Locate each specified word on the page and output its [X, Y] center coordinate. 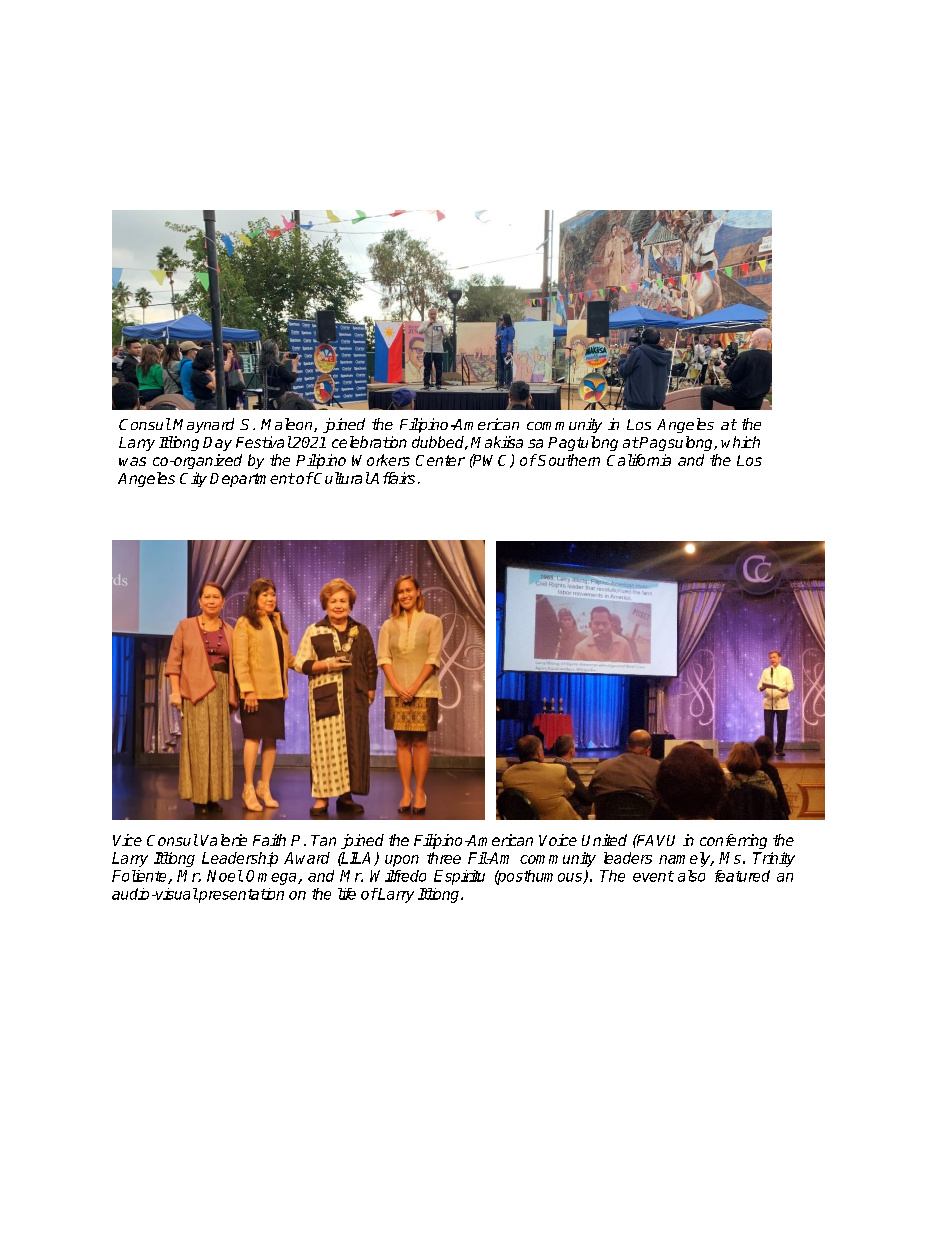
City [193, 479]
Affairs [392, 478]
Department [252, 480]
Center [440, 460]
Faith [269, 840]
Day [217, 444]
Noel [225, 876]
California [639, 460]
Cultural [341, 478]
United [604, 840]
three [444, 858]
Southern [568, 460]
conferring [733, 841]
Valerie [224, 840]
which [740, 442]
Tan [323, 840]
